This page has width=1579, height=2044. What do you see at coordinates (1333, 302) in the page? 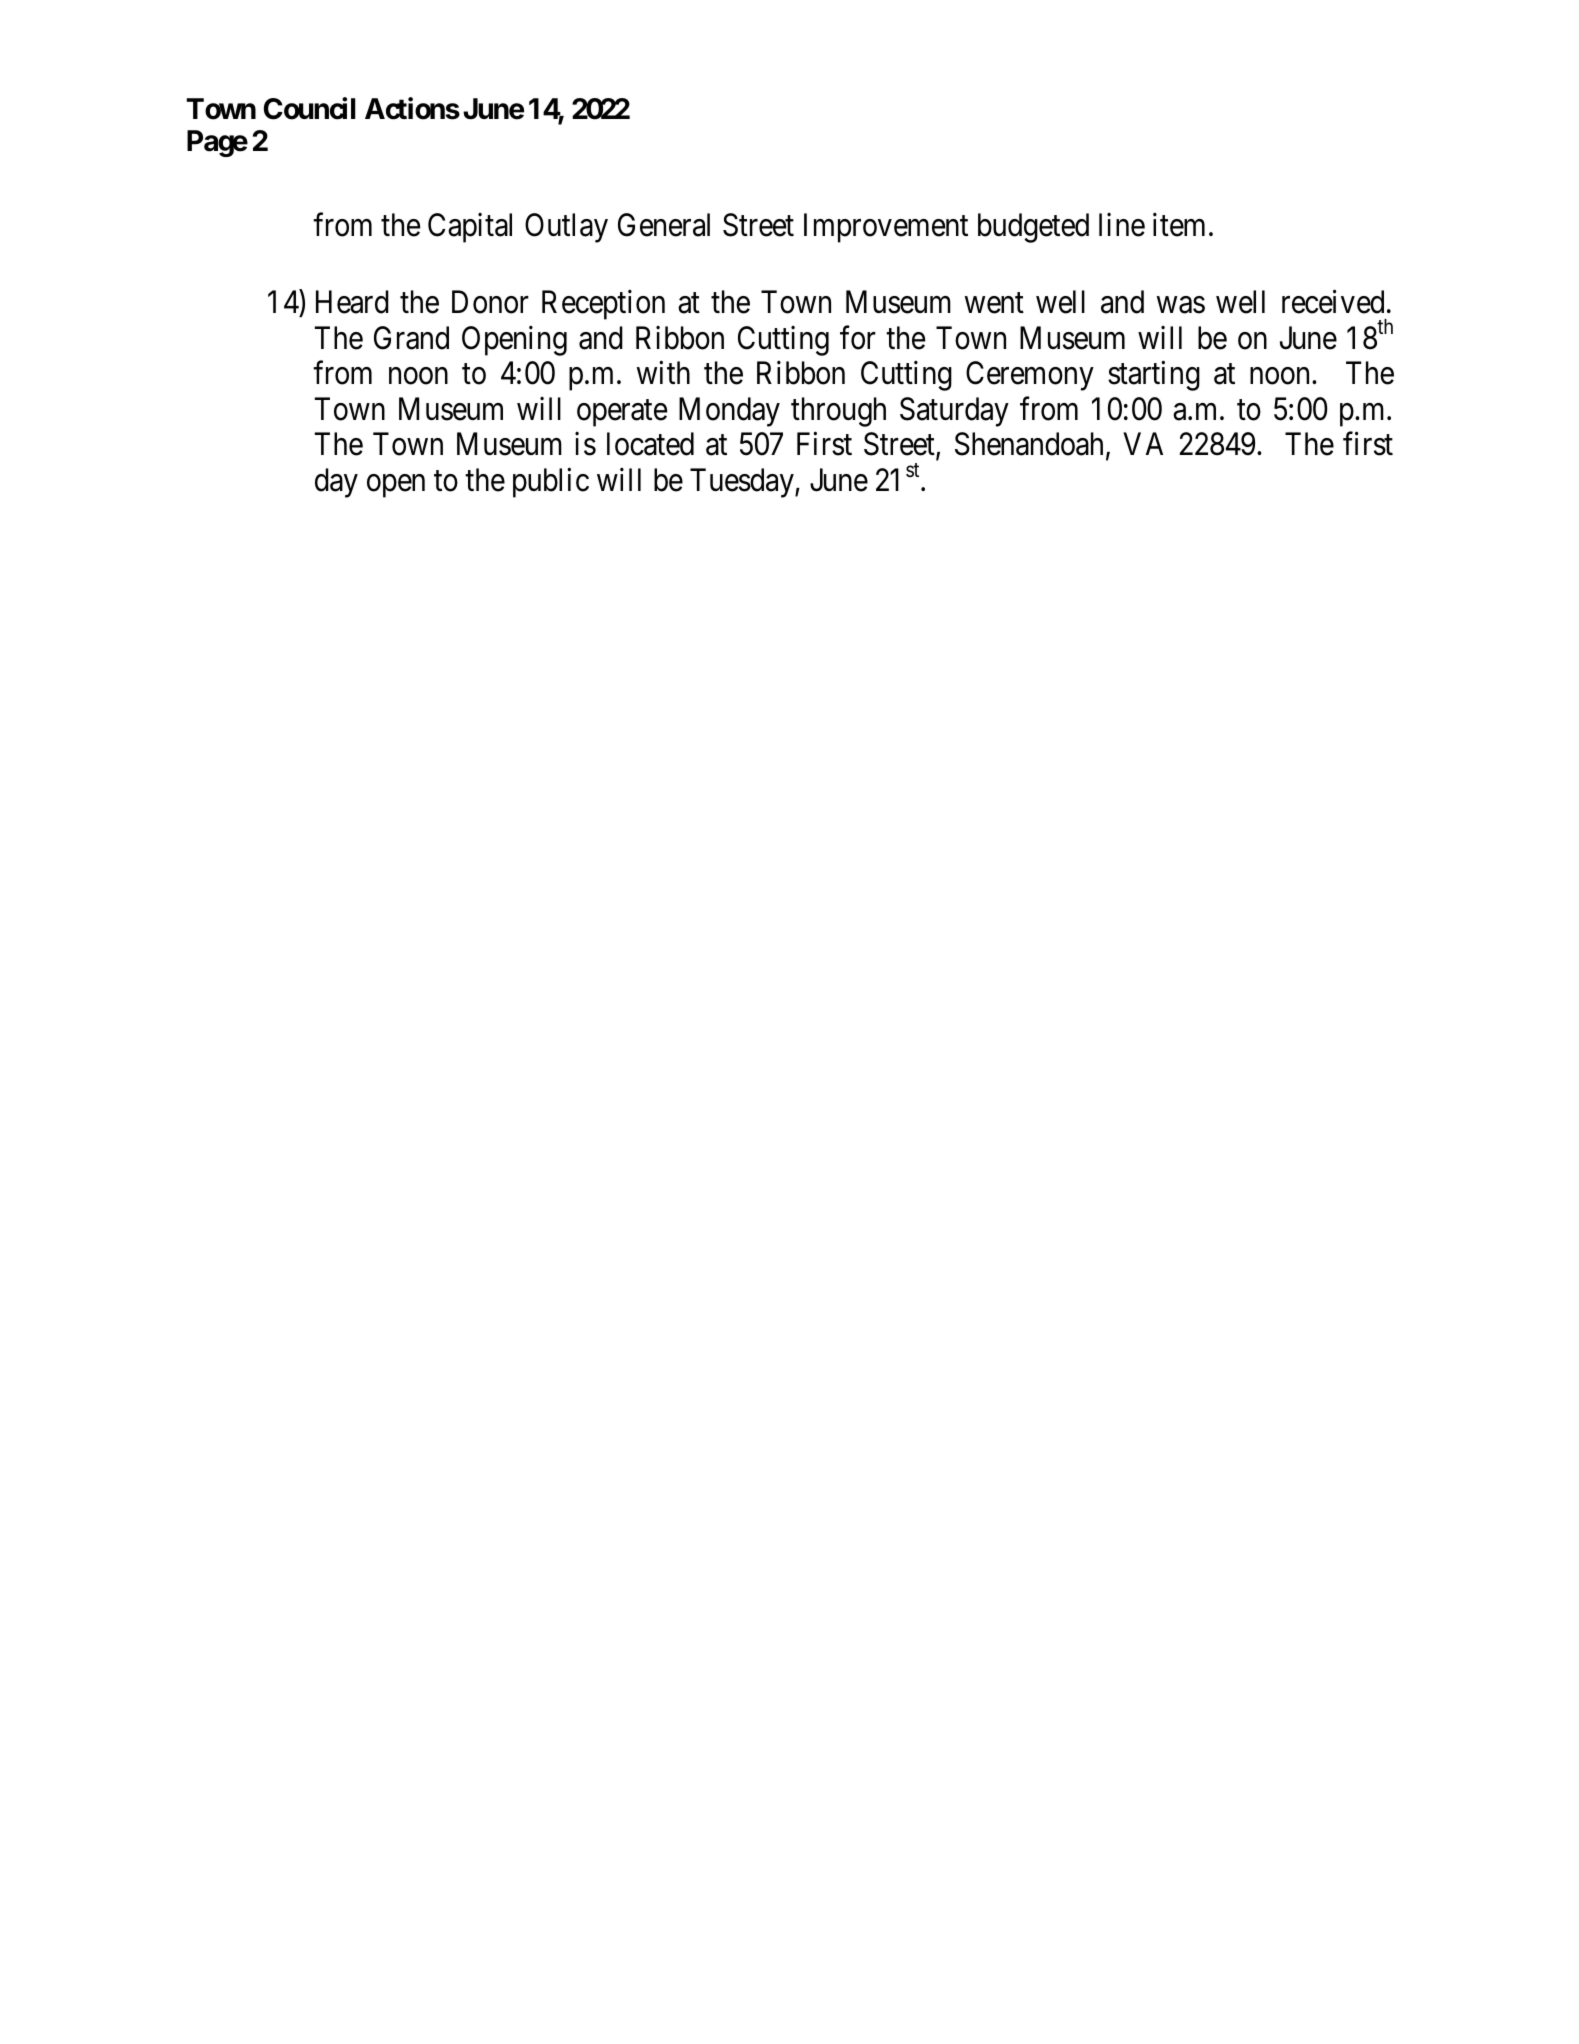
I see `received` at bounding box center [1333, 302].
